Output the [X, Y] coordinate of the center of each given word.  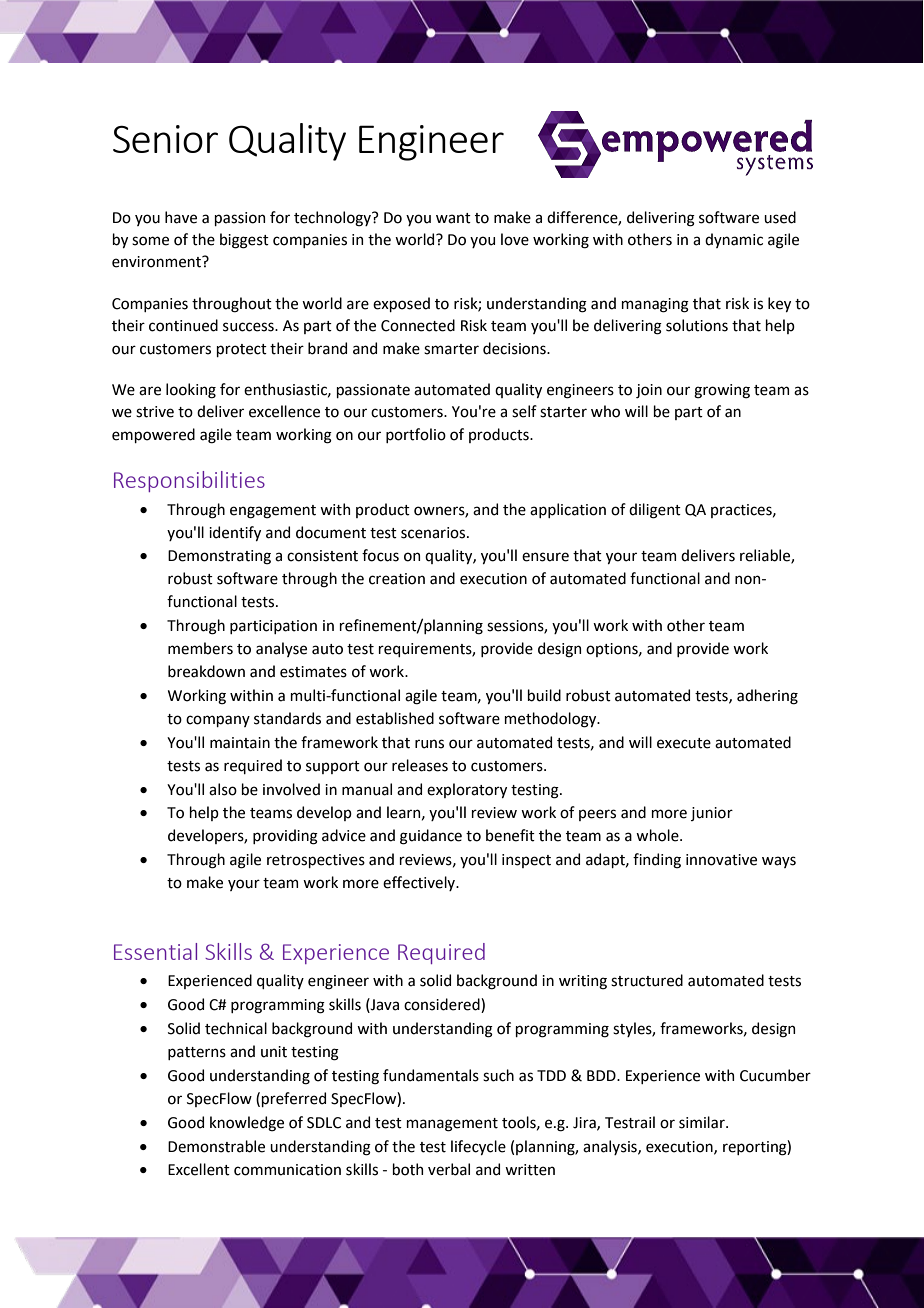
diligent [655, 511]
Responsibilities [189, 481]
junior [712, 814]
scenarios [434, 533]
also [223, 789]
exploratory [467, 790]
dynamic [734, 240]
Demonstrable [216, 1146]
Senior [165, 139]
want [453, 218]
